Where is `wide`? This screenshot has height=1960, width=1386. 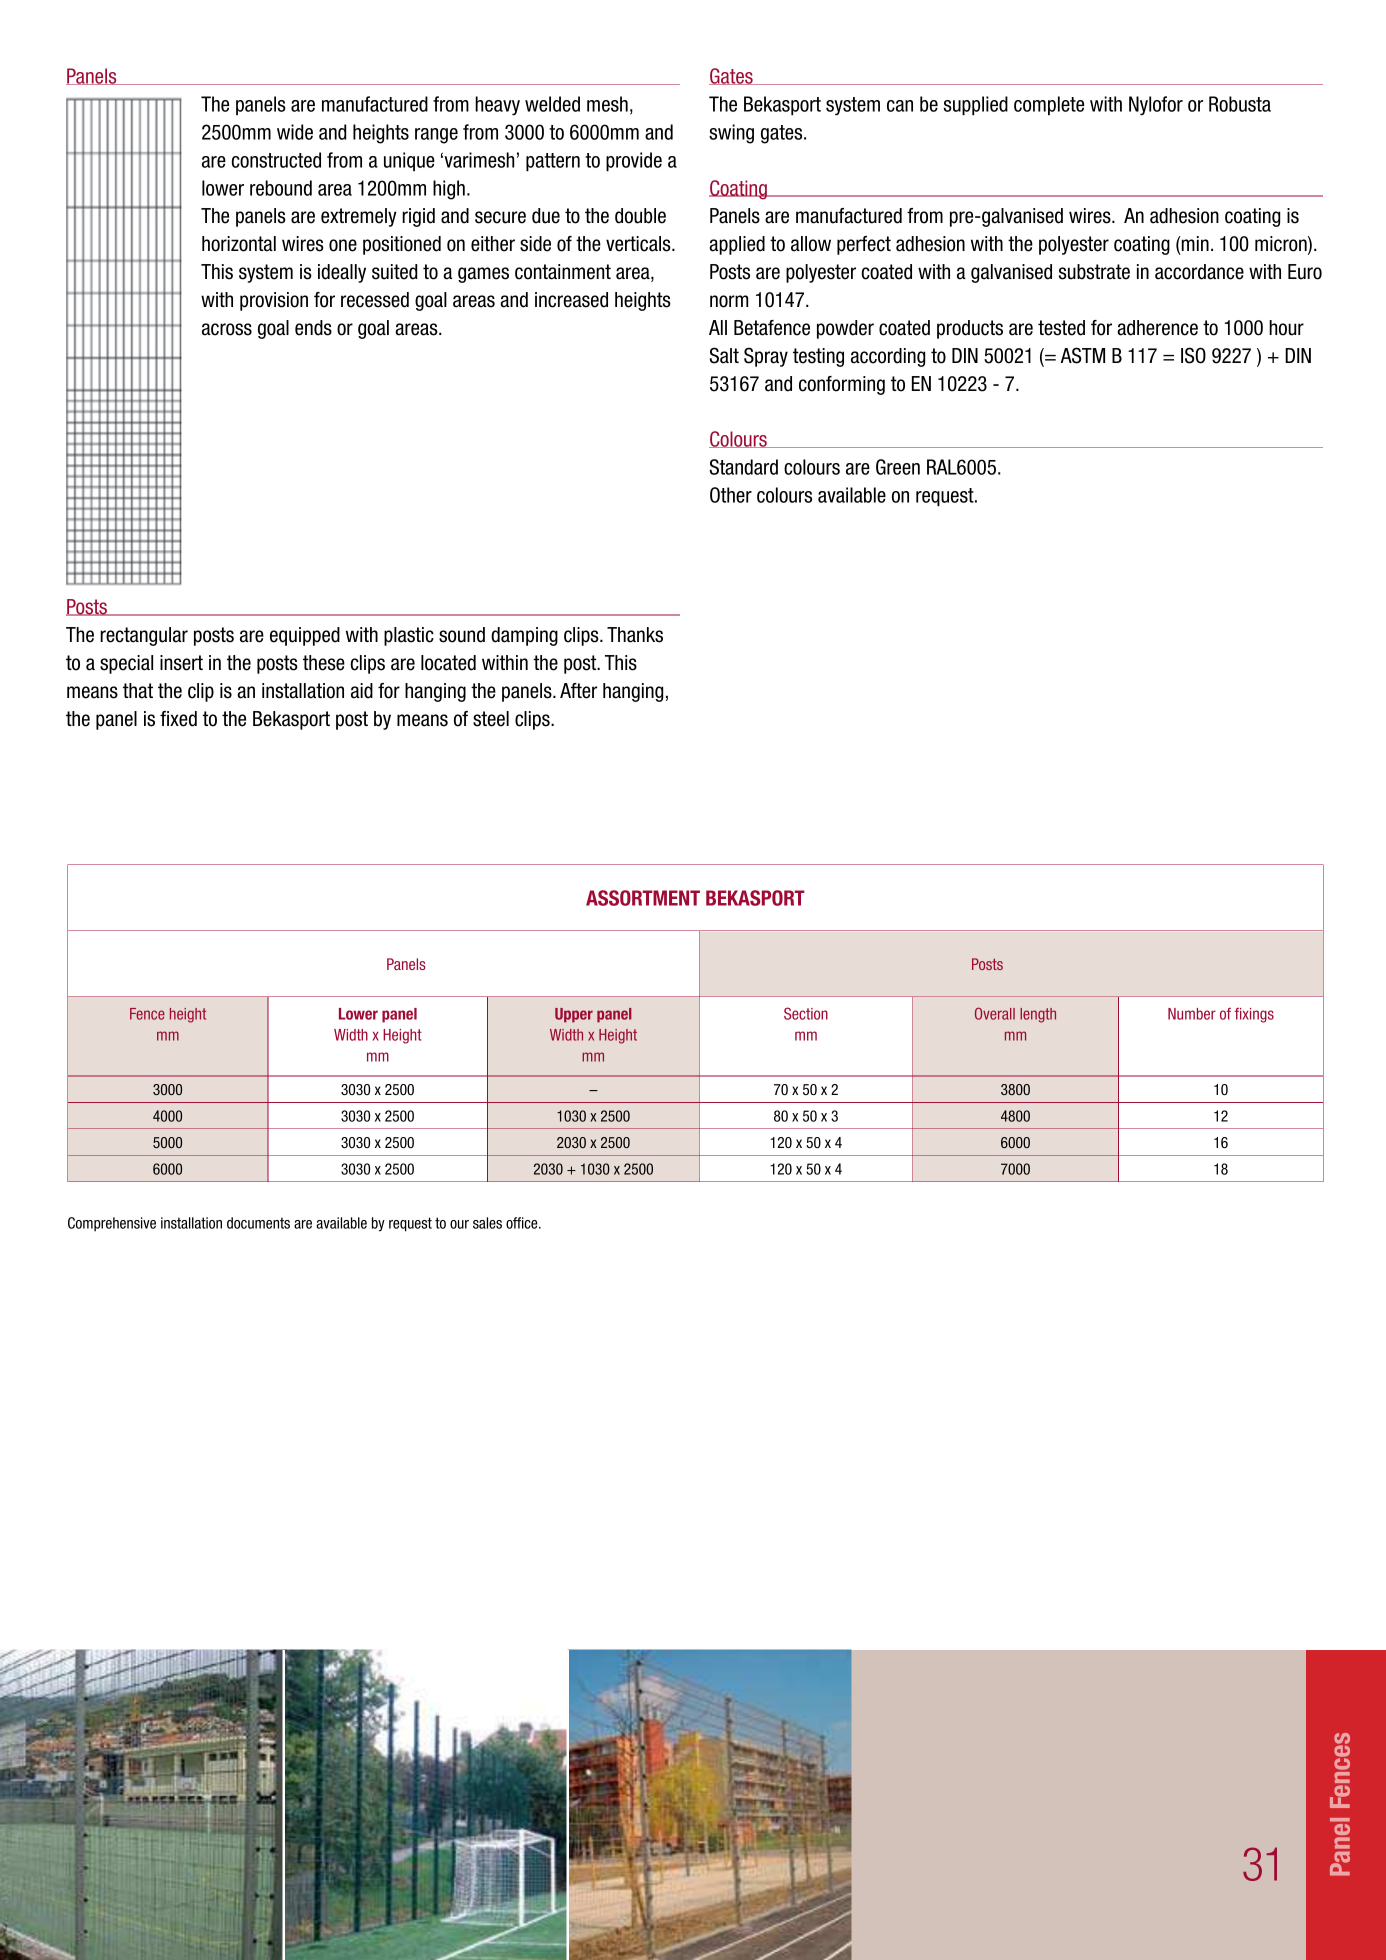
wide is located at coordinates (295, 132).
